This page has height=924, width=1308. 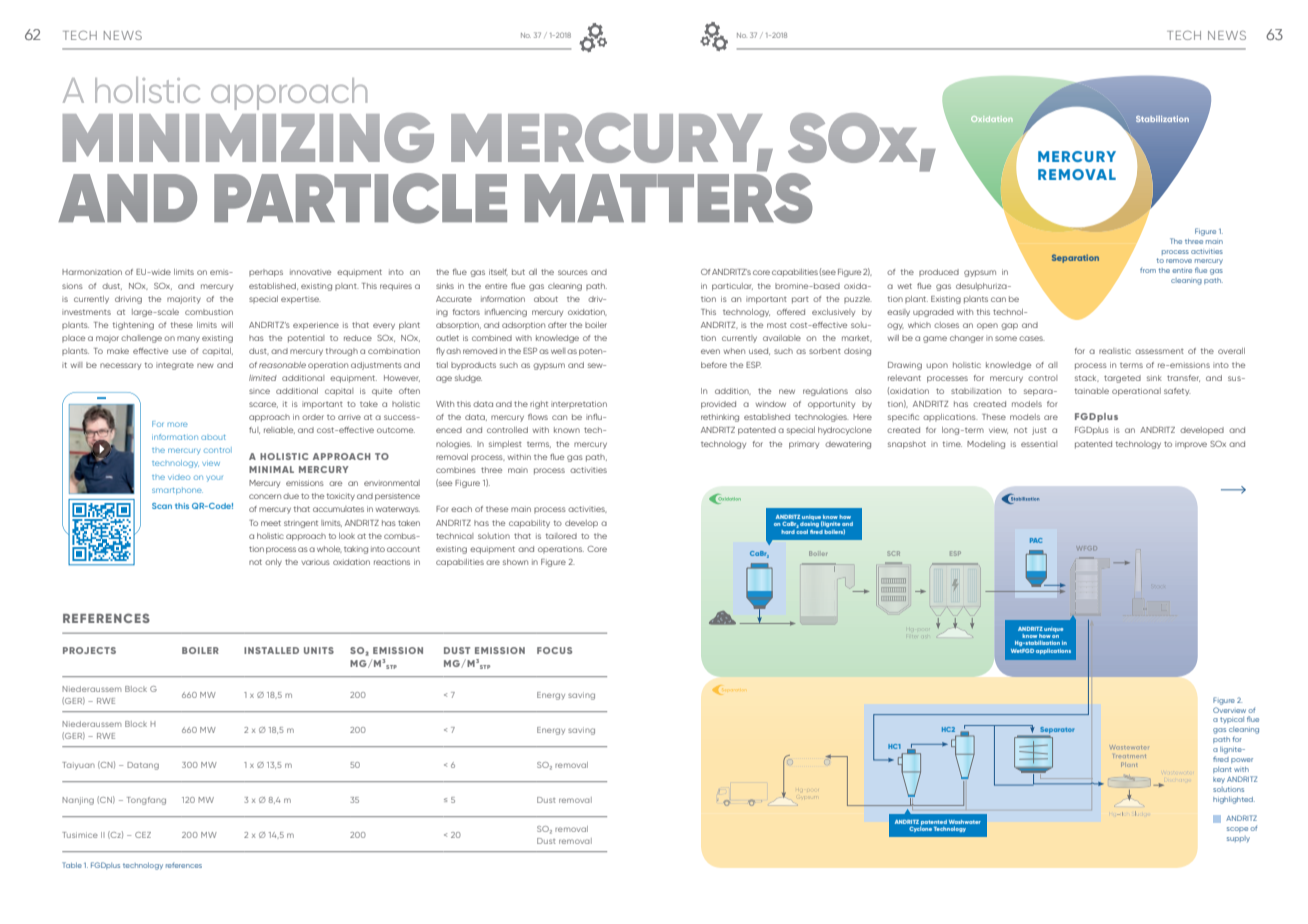 I want to click on INSTALLED, so click(x=271, y=650).
